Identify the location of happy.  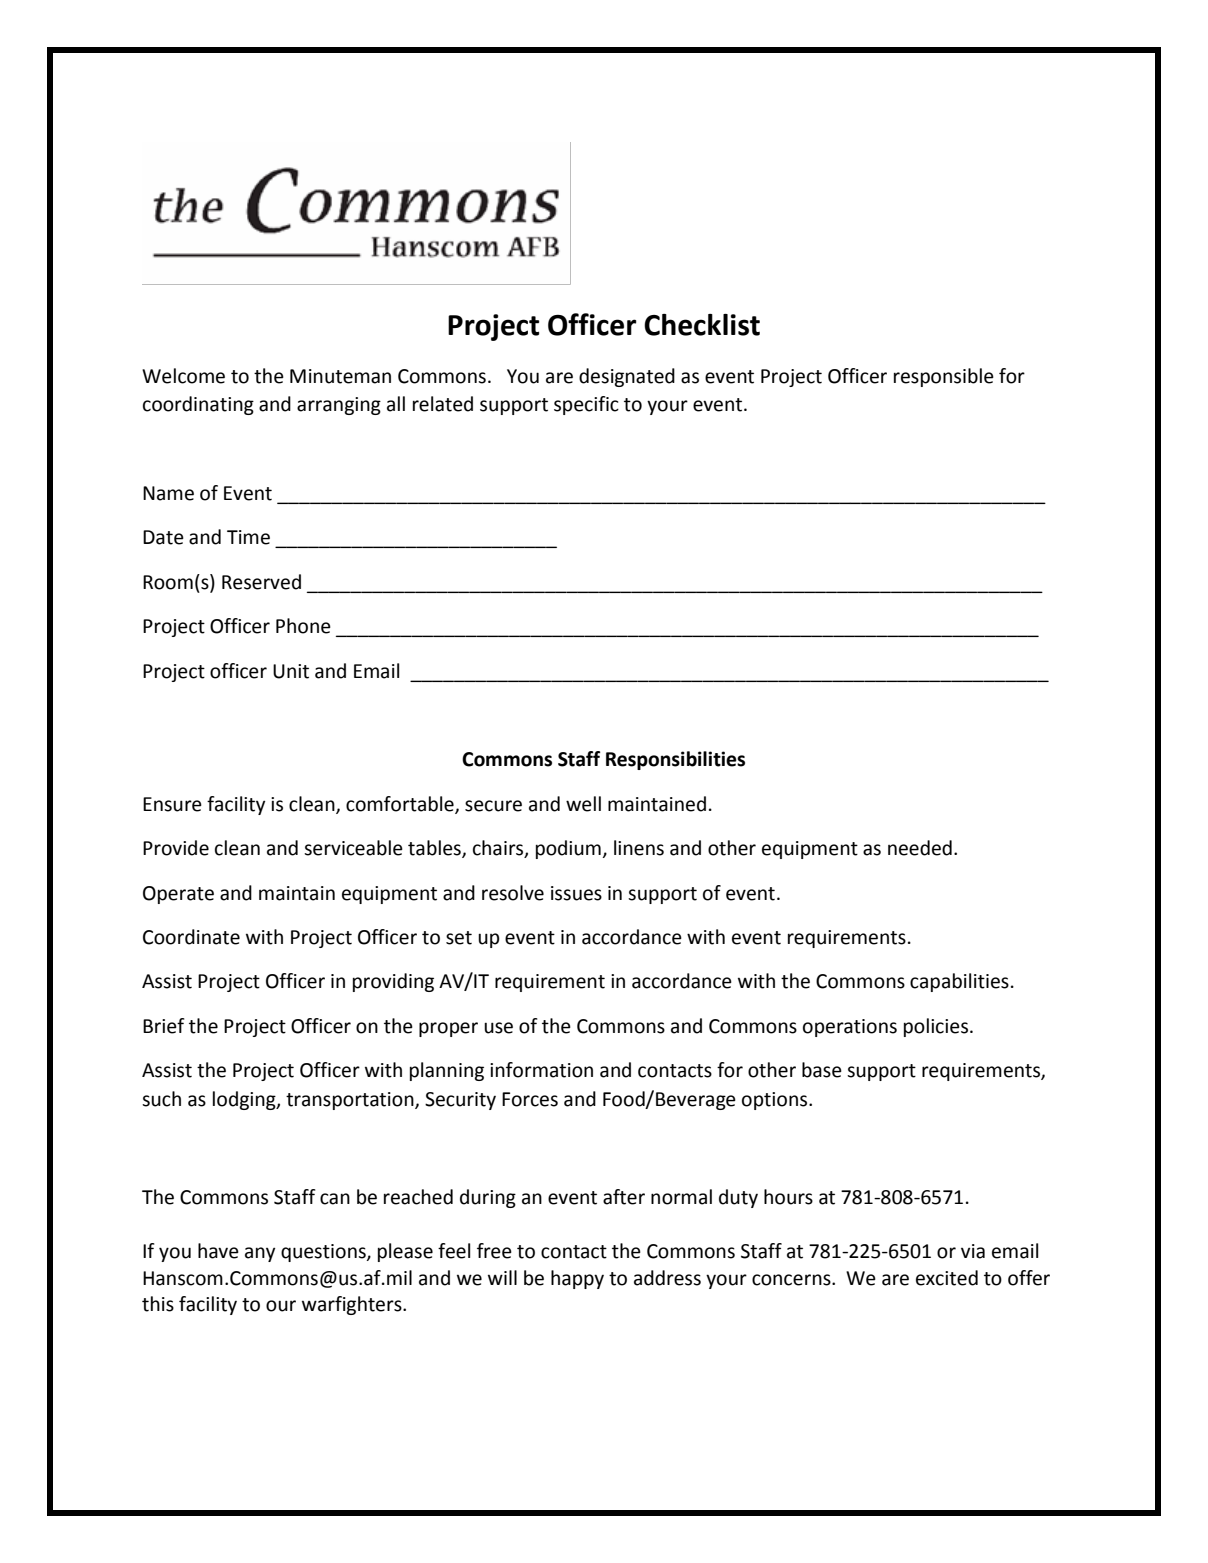
(577, 1279).
